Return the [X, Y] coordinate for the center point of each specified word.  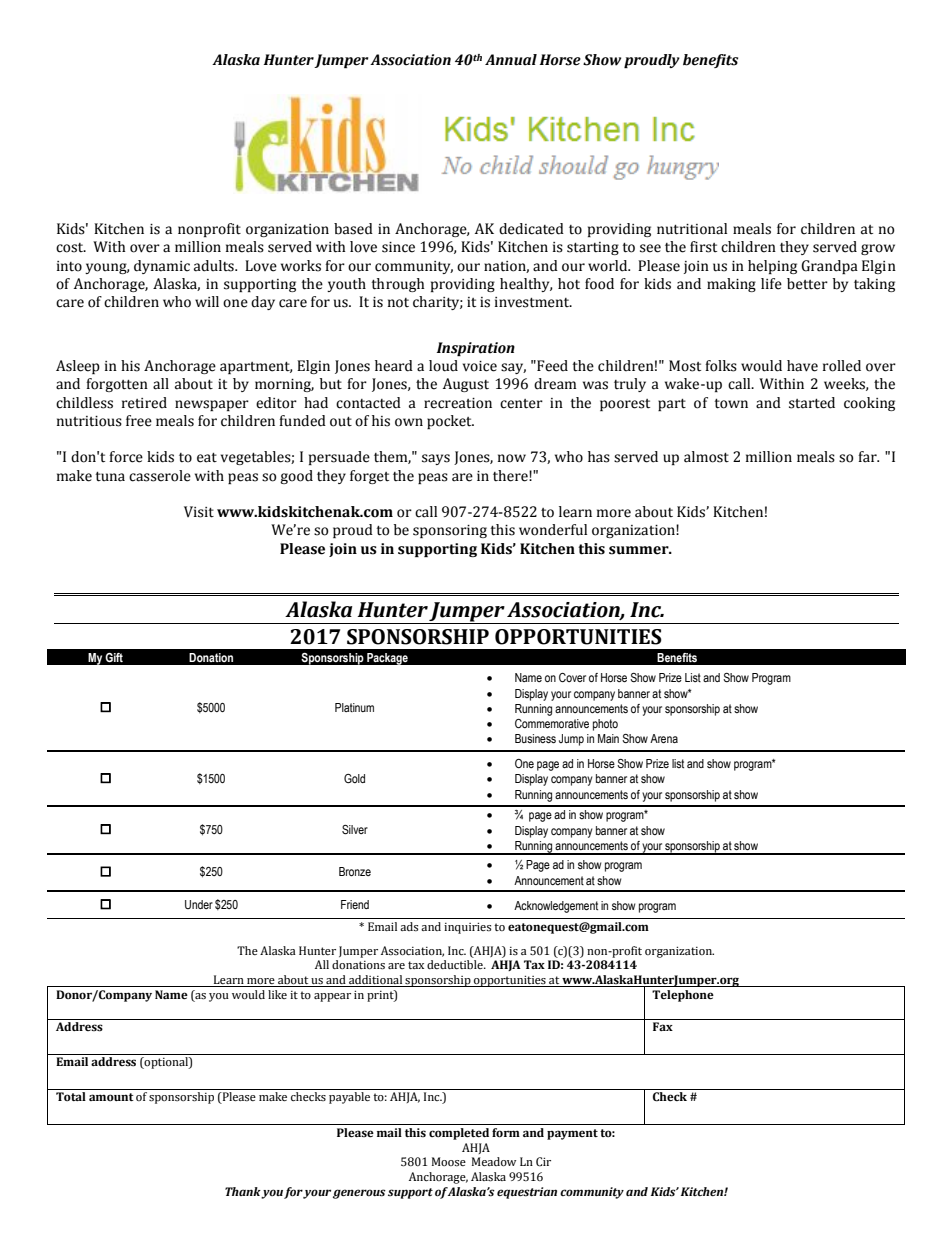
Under [199, 904]
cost [71, 248]
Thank [243, 1192]
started [812, 403]
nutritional [692, 229]
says [436, 459]
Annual [511, 60]
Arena [664, 738]
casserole [160, 476]
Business [535, 739]
